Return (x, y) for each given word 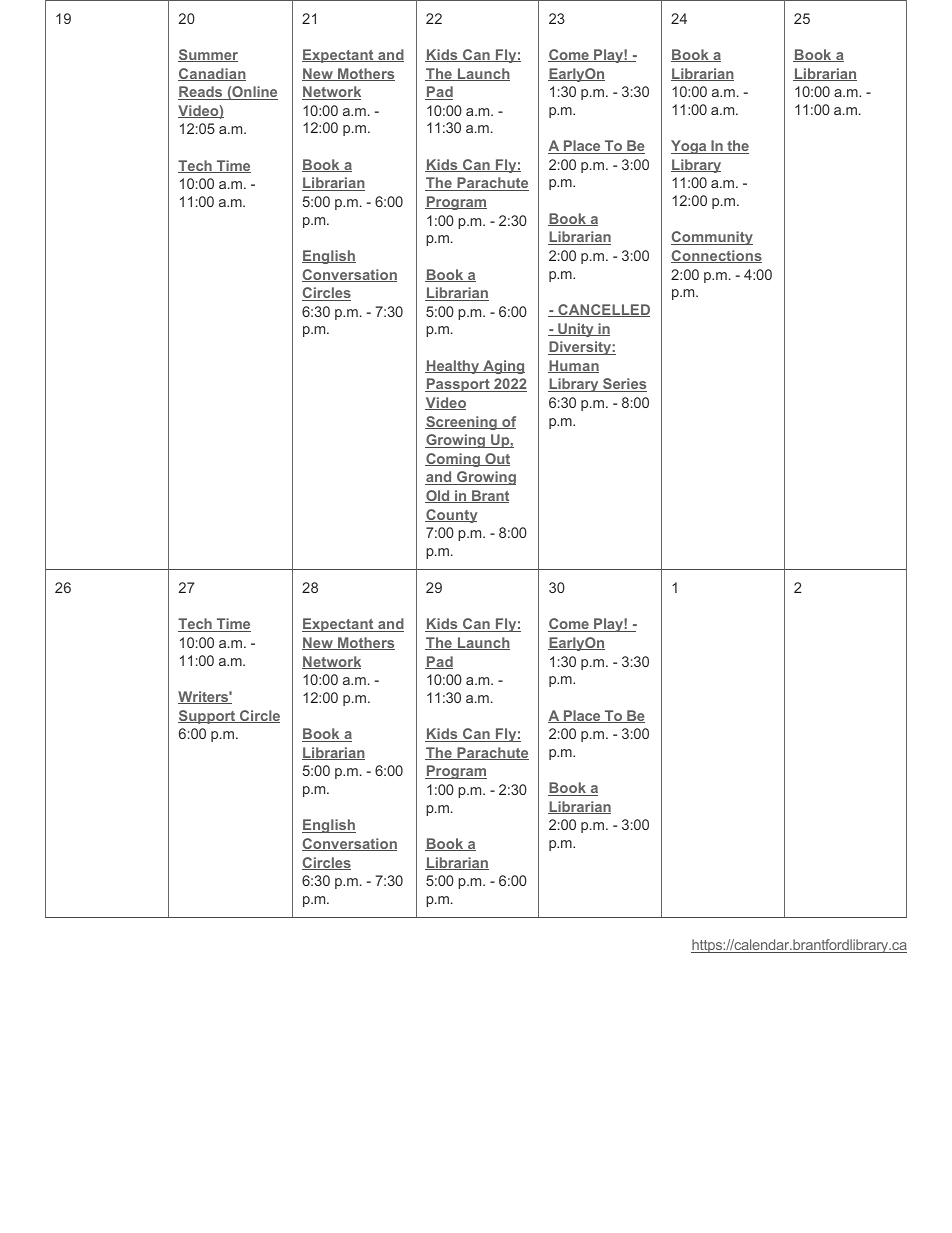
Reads (201, 93)
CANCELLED (603, 310)
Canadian (212, 74)
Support (208, 717)
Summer (208, 55)
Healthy (453, 367)
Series (624, 385)
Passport (458, 385)
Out (496, 459)
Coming (453, 460)
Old (438, 496)
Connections (716, 256)
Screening (462, 423)
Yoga (690, 147)
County (451, 516)
